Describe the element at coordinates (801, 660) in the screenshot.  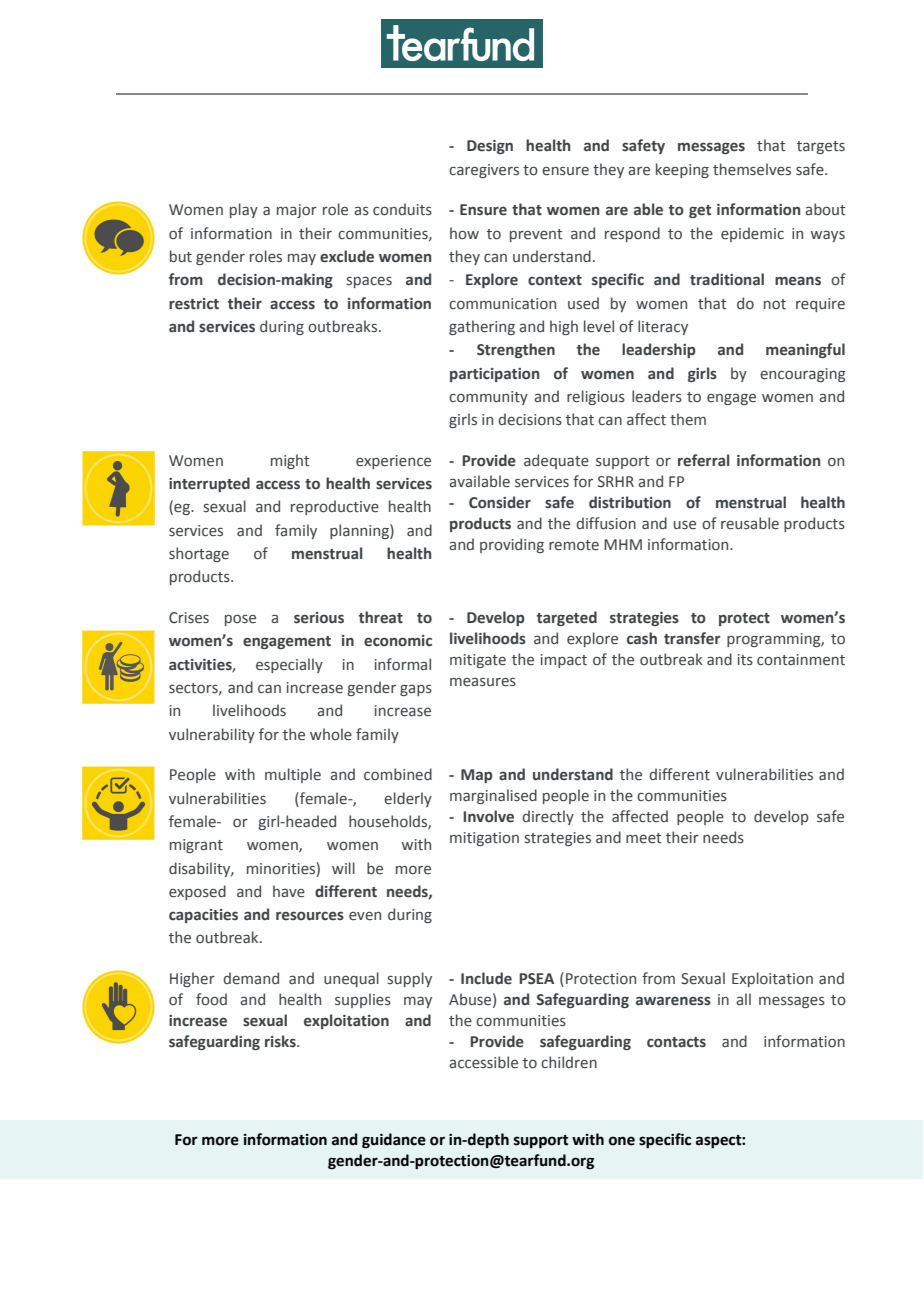
I see `containment` at that location.
